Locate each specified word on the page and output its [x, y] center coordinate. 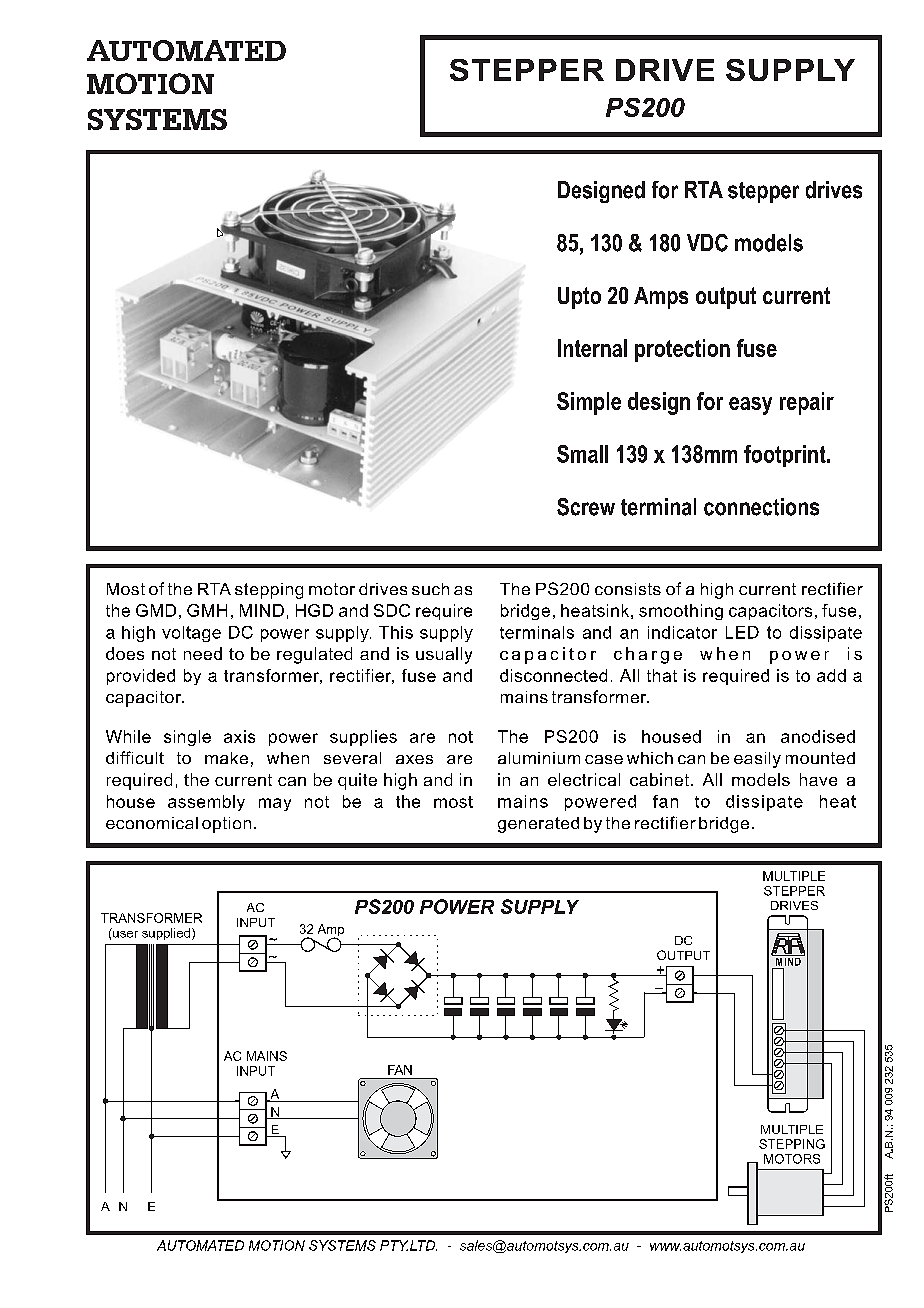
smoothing [681, 612]
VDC [707, 243]
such [430, 589]
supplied [166, 934]
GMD [156, 610]
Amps [661, 298]
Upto [579, 298]
